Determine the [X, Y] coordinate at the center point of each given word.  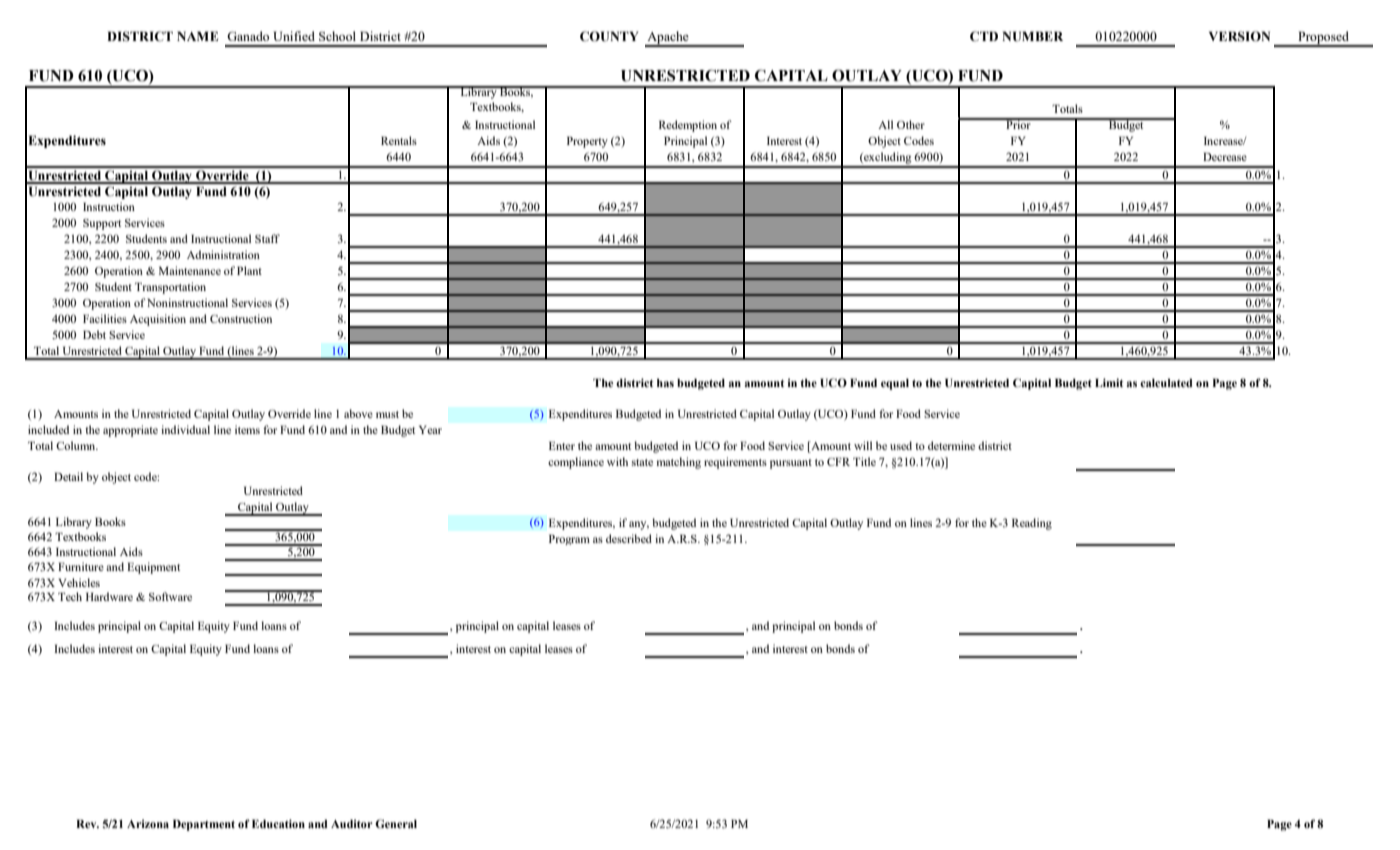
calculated [1166, 382]
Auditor [352, 823]
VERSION [1239, 36]
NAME [197, 36]
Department [204, 825]
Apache [668, 39]
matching [679, 463]
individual [185, 429]
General [396, 823]
